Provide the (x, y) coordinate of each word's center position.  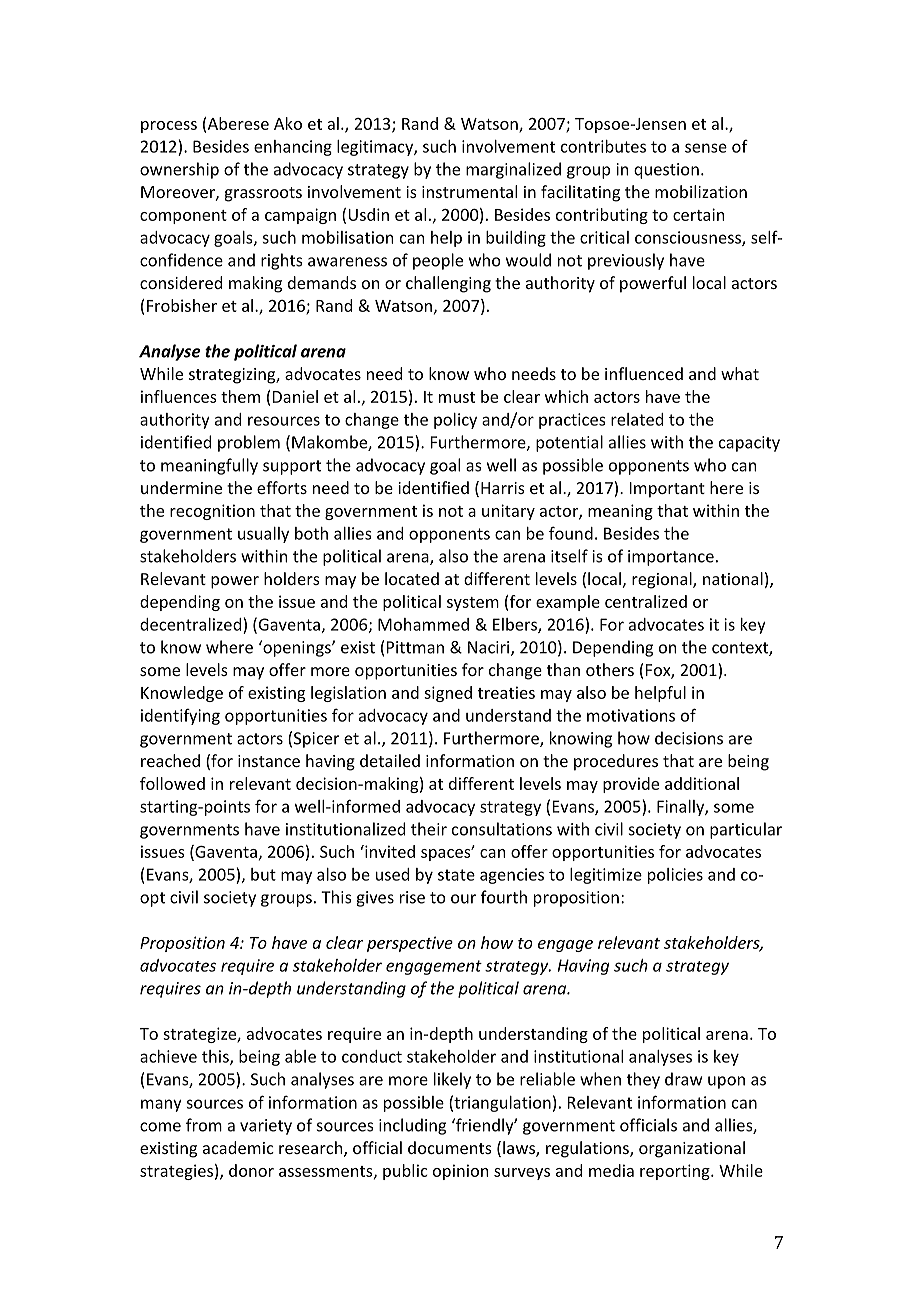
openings (297, 648)
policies (675, 876)
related (637, 419)
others (610, 669)
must (457, 397)
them (240, 396)
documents (450, 1147)
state (456, 875)
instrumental (469, 191)
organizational (692, 1149)
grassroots (263, 194)
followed (172, 783)
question (666, 171)
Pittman (415, 647)
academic (238, 1147)
